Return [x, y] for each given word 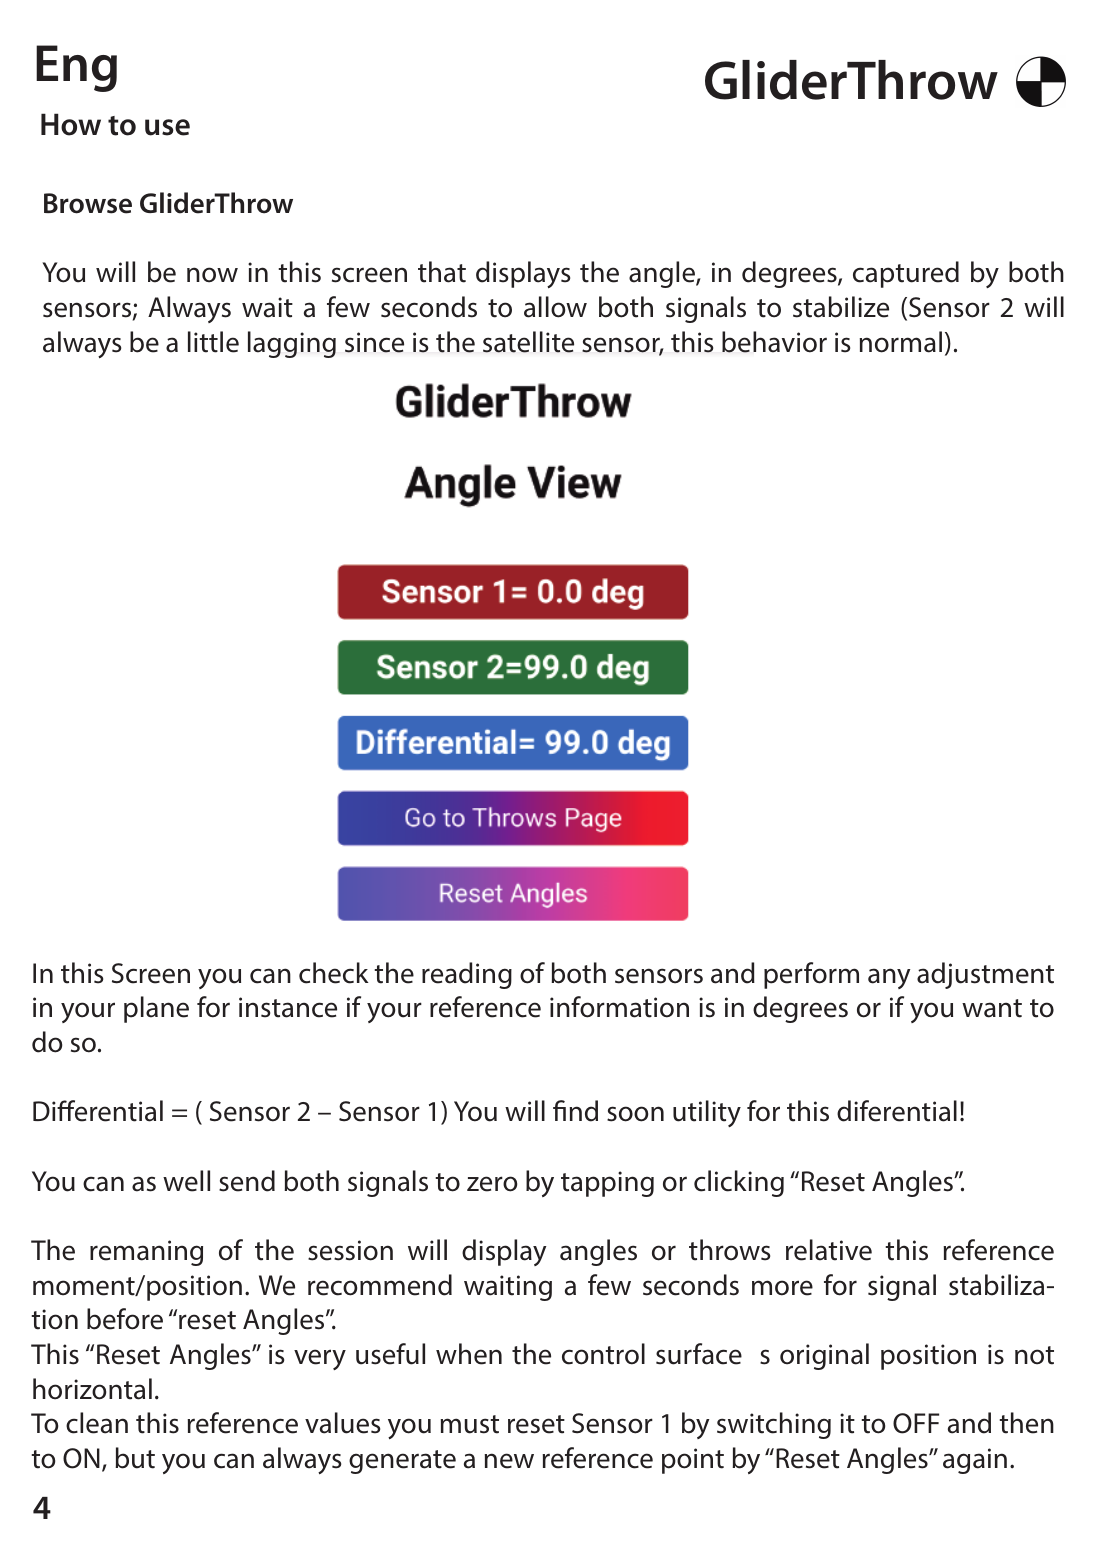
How [71, 124]
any [889, 978]
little [213, 342]
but [135, 1458]
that [442, 272]
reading [467, 975]
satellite [528, 342]
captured [906, 274]
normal [900, 342]
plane [156, 1009]
